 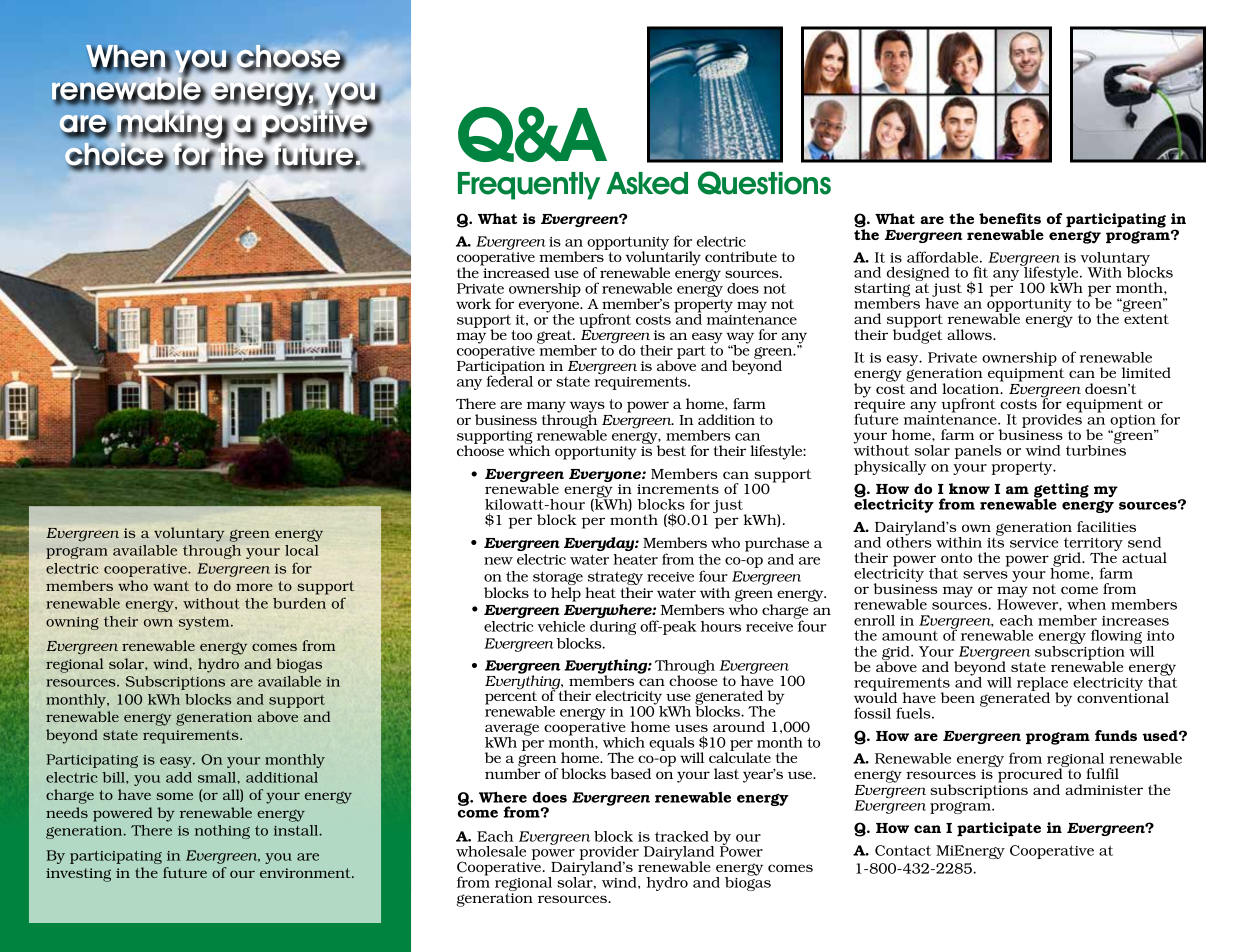 I want to click on Frequently, so click(x=529, y=186).
